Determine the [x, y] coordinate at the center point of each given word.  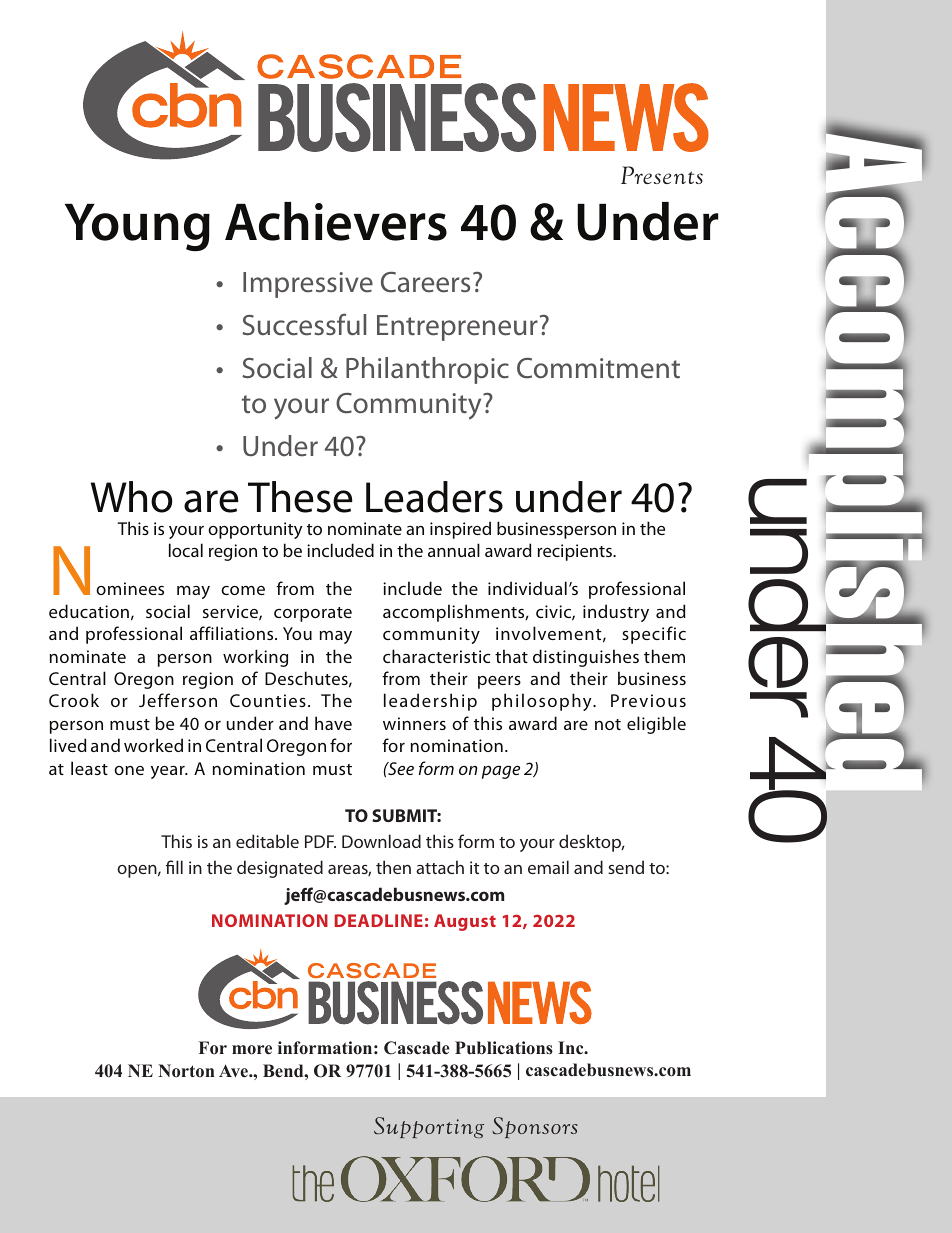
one [129, 770]
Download [381, 841]
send [626, 867]
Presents [662, 175]
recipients [576, 552]
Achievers [336, 221]
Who [132, 497]
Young [137, 228]
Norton [186, 1071]
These [300, 497]
